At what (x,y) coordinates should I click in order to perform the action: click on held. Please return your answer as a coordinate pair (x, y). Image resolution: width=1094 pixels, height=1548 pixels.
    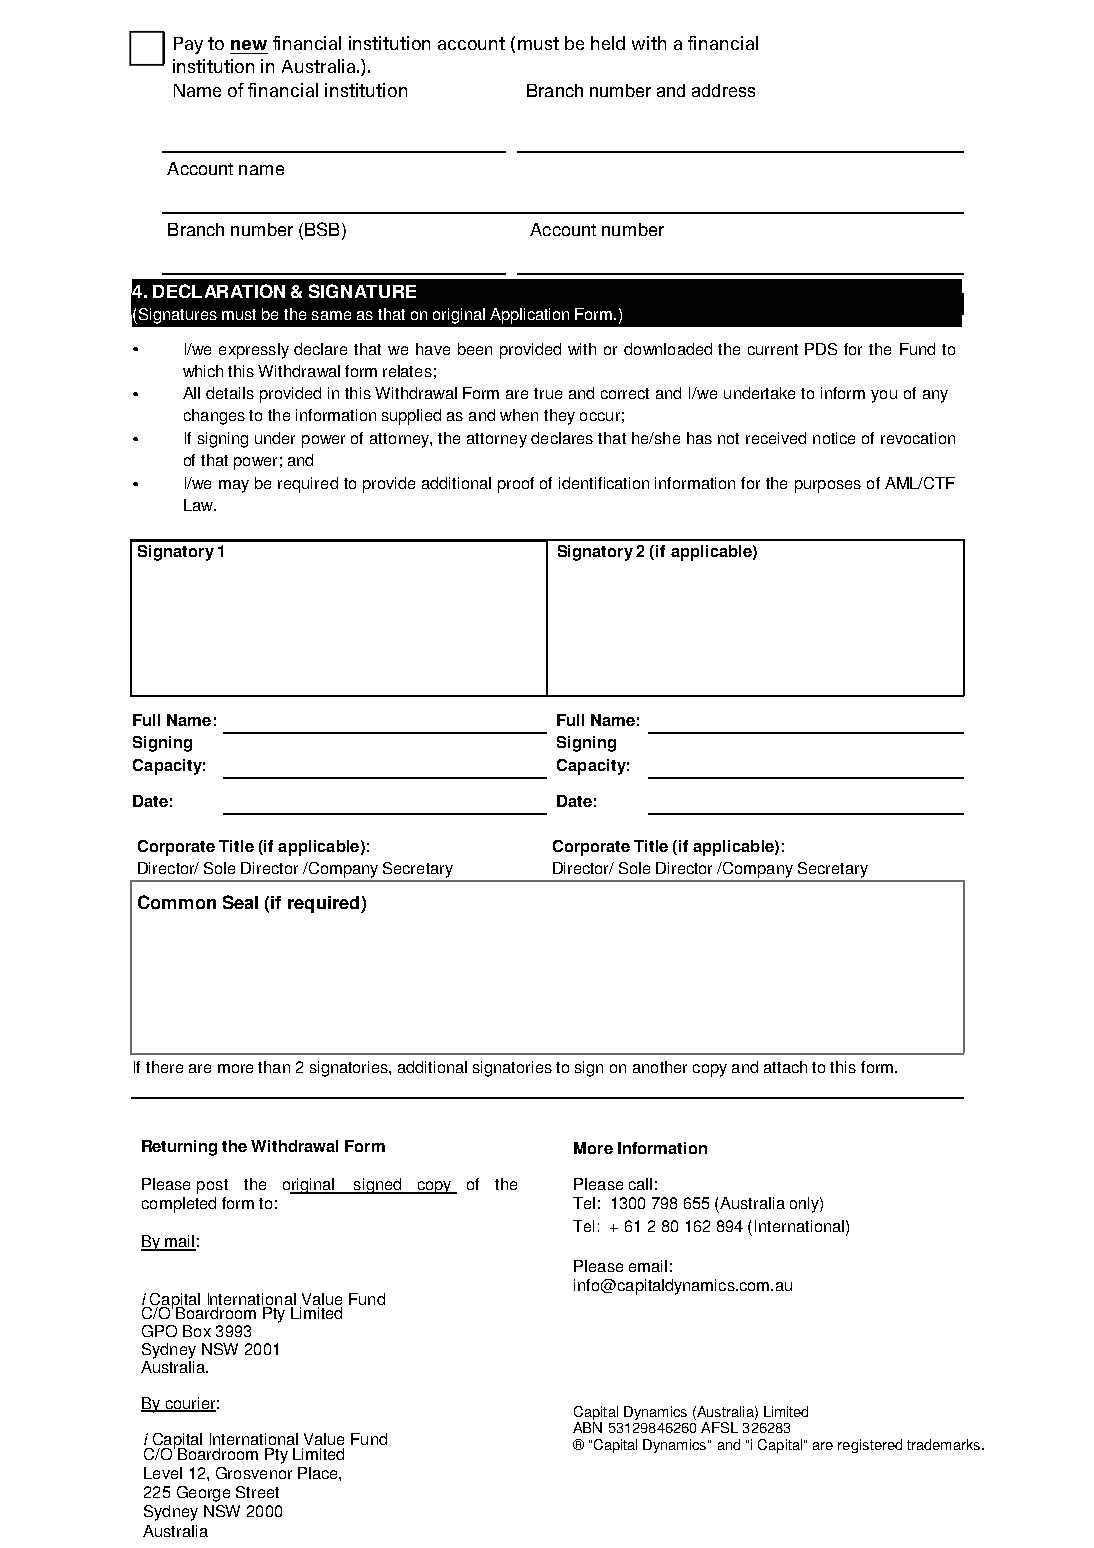
    Looking at the image, I should click on (608, 43).
